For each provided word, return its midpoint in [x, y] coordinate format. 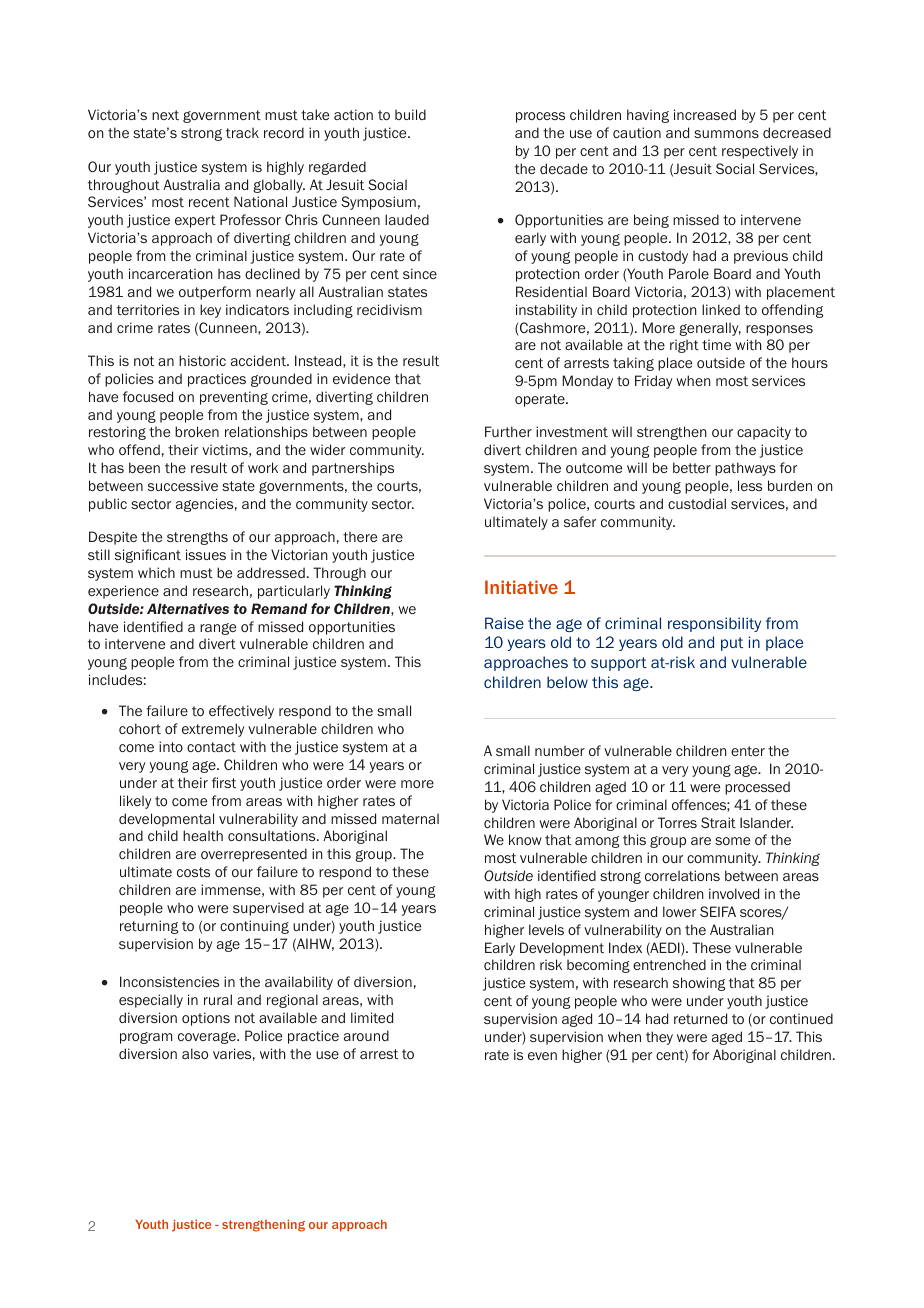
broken [197, 431]
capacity [764, 433]
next [165, 115]
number [560, 750]
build [410, 114]
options [206, 1019]
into [171, 746]
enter [748, 751]
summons [726, 134]
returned [700, 1018]
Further [508, 431]
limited [372, 1017]
